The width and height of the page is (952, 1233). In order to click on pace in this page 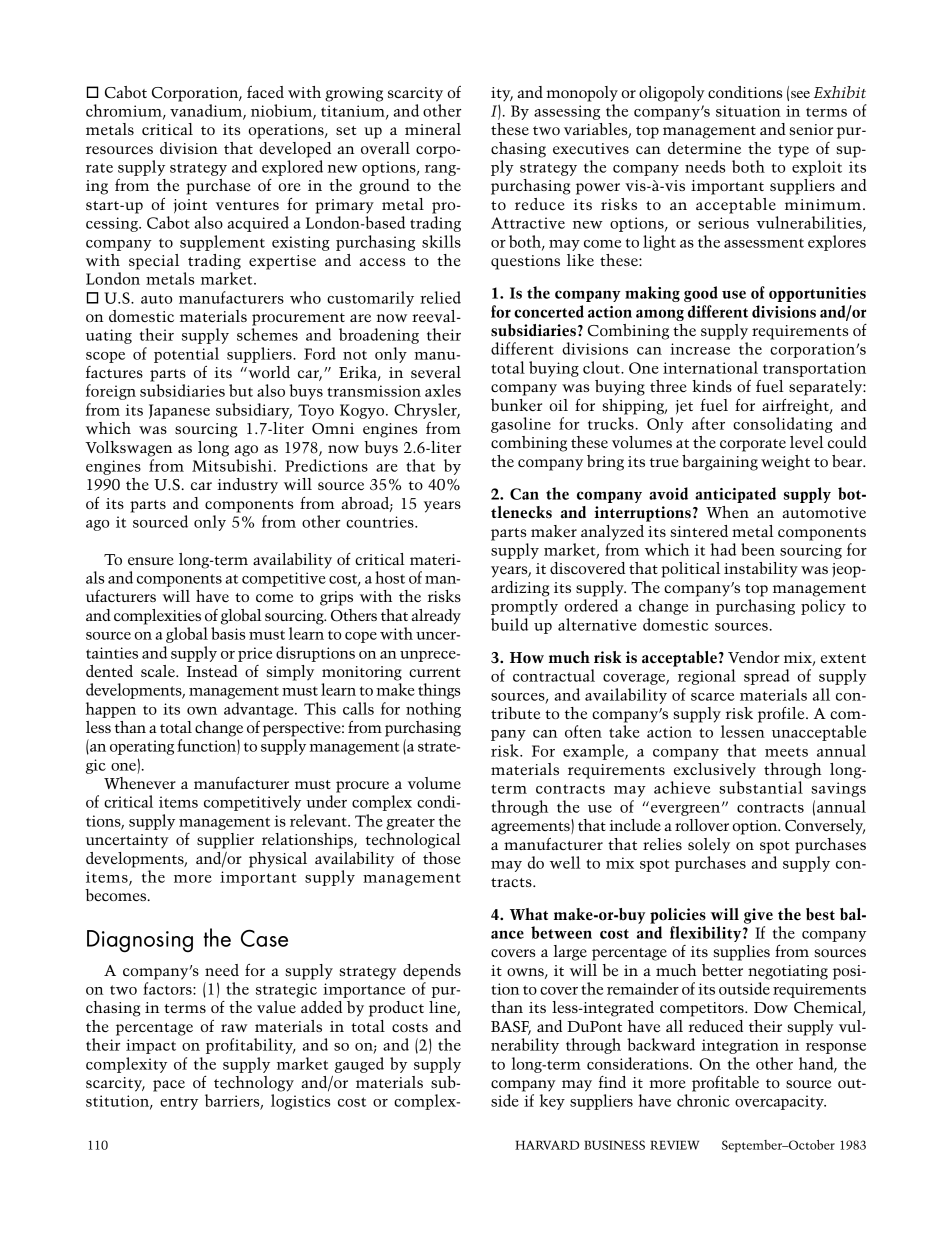, I will do `click(169, 1086)`.
